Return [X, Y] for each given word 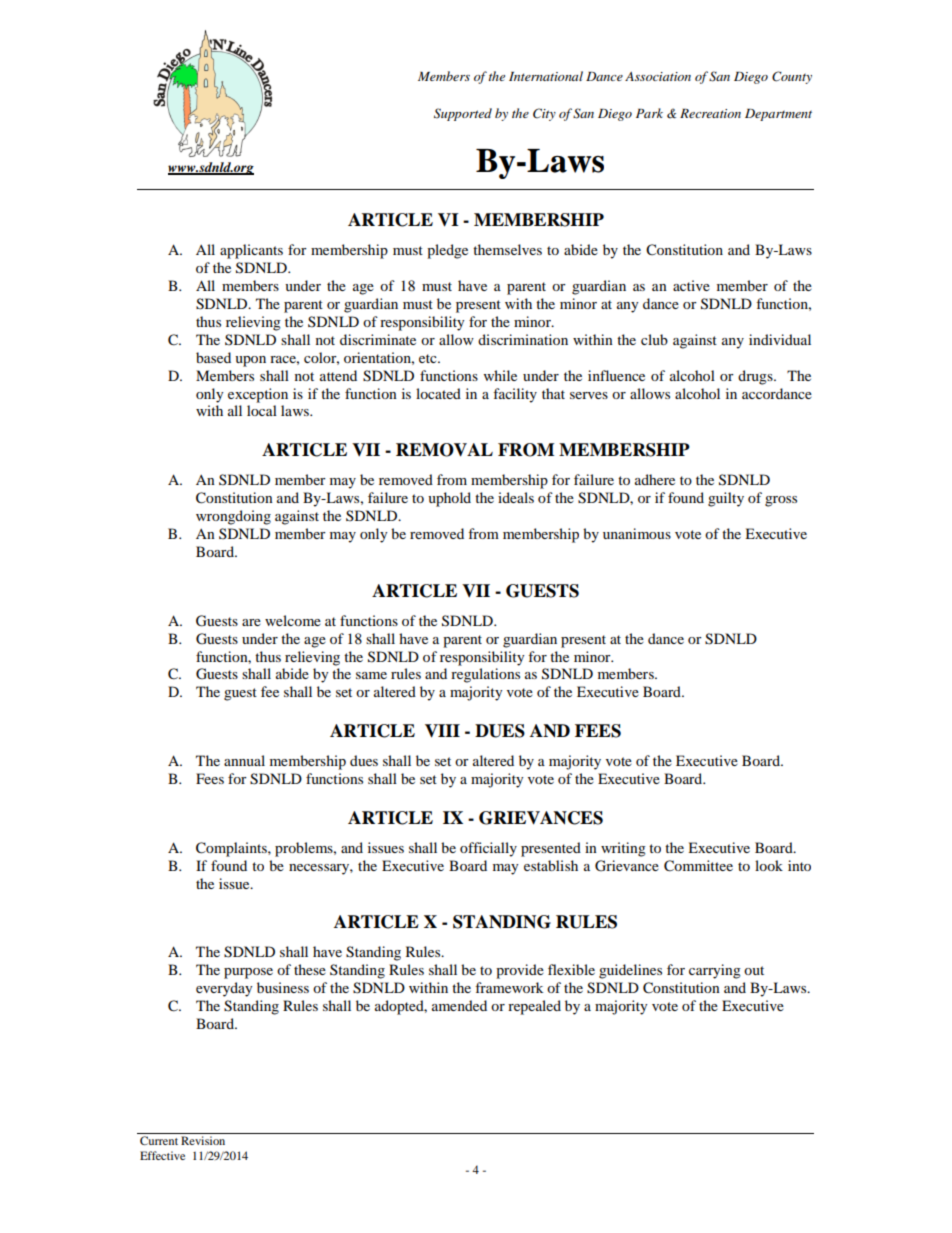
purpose [248, 973]
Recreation [710, 113]
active [691, 285]
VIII [442, 731]
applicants [251, 251]
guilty [726, 499]
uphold [449, 499]
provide [520, 971]
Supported [463, 114]
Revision [203, 1140]
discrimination [523, 339]
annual [244, 760]
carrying [715, 971]
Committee [698, 866]
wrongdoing [233, 517]
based [213, 357]
